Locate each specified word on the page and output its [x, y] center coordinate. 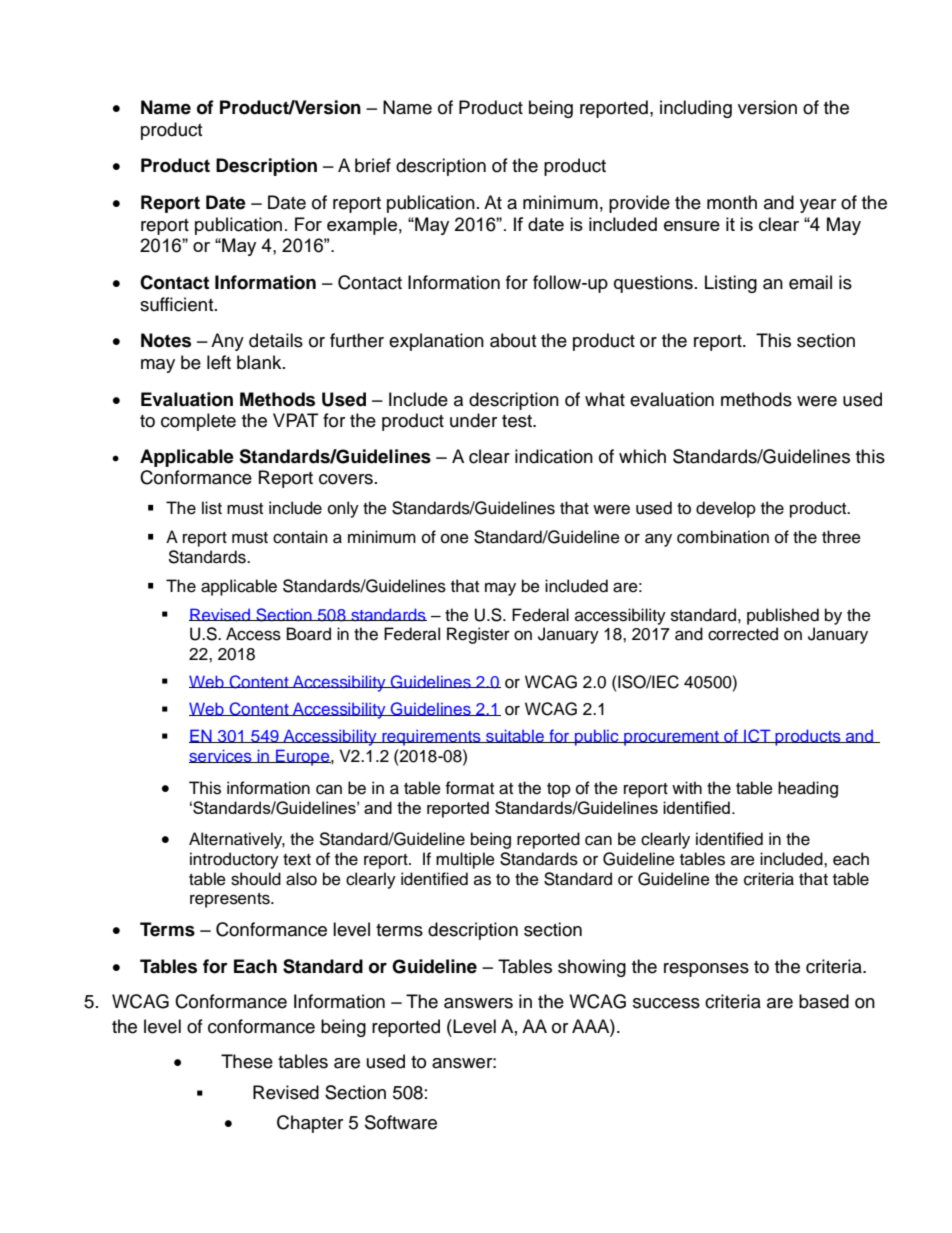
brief [373, 165]
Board [309, 634]
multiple [465, 860]
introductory [234, 860]
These [247, 1061]
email [810, 282]
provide [639, 204]
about [513, 340]
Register [478, 635]
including [696, 109]
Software [401, 1122]
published [783, 616]
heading [808, 789]
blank [260, 362]
